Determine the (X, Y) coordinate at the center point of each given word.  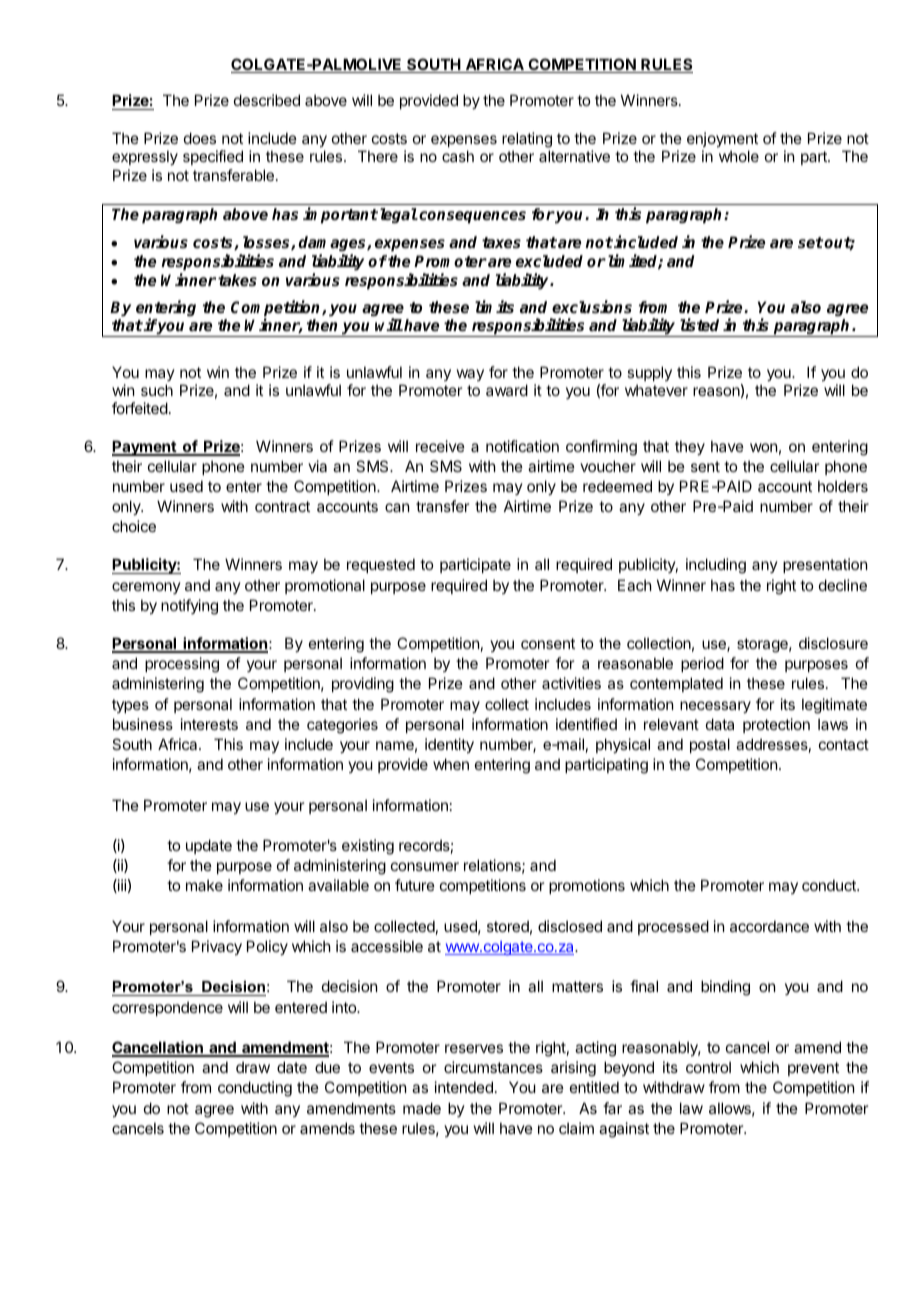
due (327, 1067)
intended (464, 1087)
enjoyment (722, 139)
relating (527, 140)
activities (571, 683)
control (708, 1067)
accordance (769, 926)
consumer (425, 866)
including (716, 566)
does (200, 138)
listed (699, 324)
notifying (189, 607)
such (157, 390)
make (204, 885)
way (470, 375)
